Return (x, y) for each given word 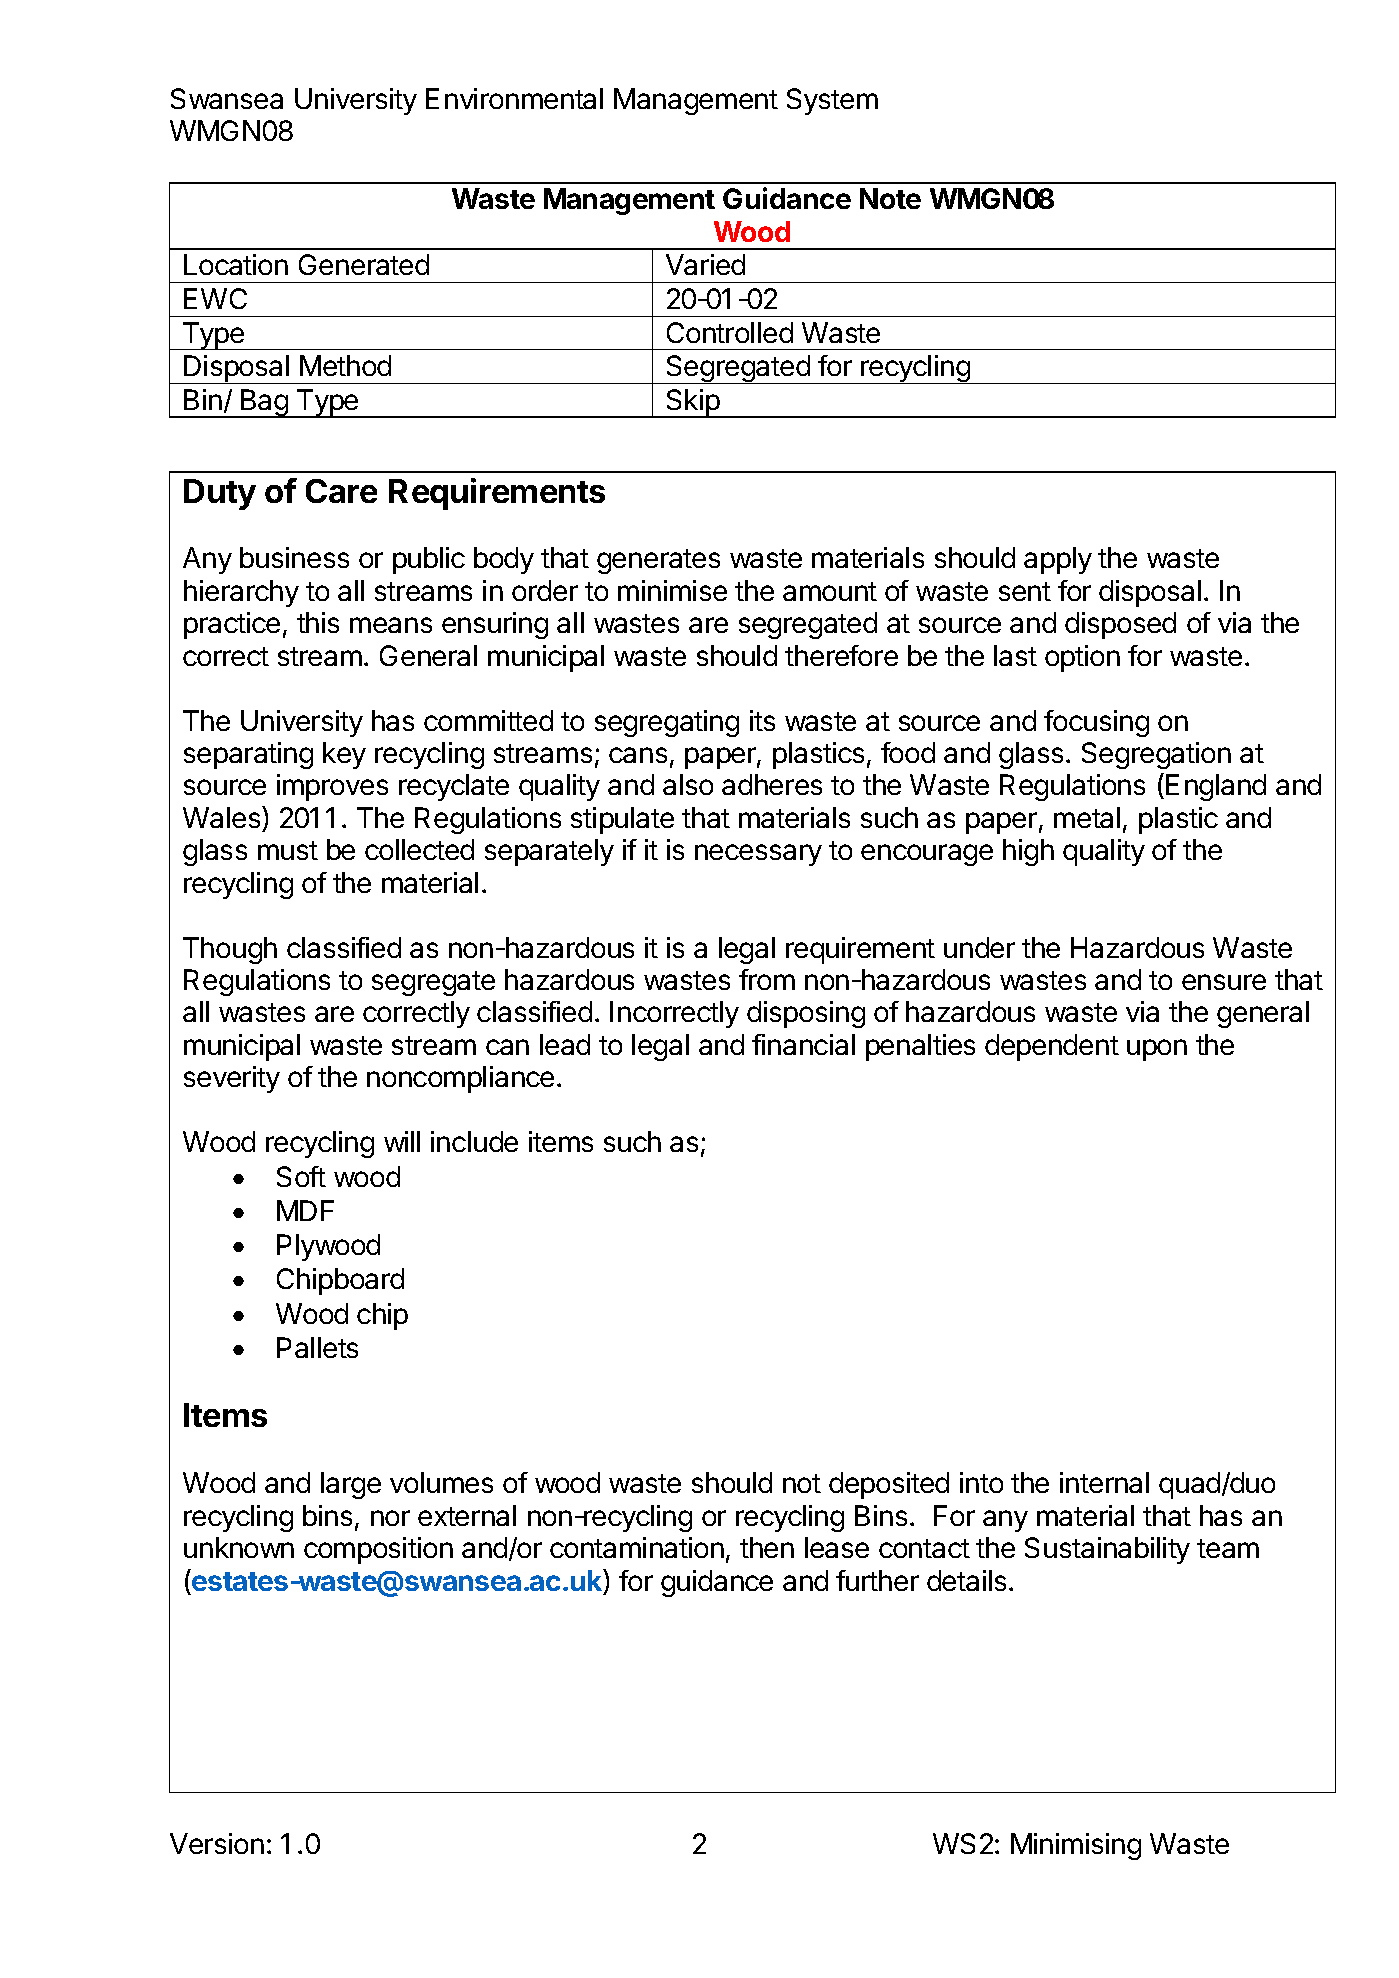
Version (217, 1843)
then (767, 1547)
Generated (364, 264)
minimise (672, 590)
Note (890, 198)
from (767, 979)
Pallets (317, 1347)
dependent (1052, 1047)
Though (230, 950)
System (832, 101)
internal (1104, 1482)
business (294, 557)
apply (1058, 560)
